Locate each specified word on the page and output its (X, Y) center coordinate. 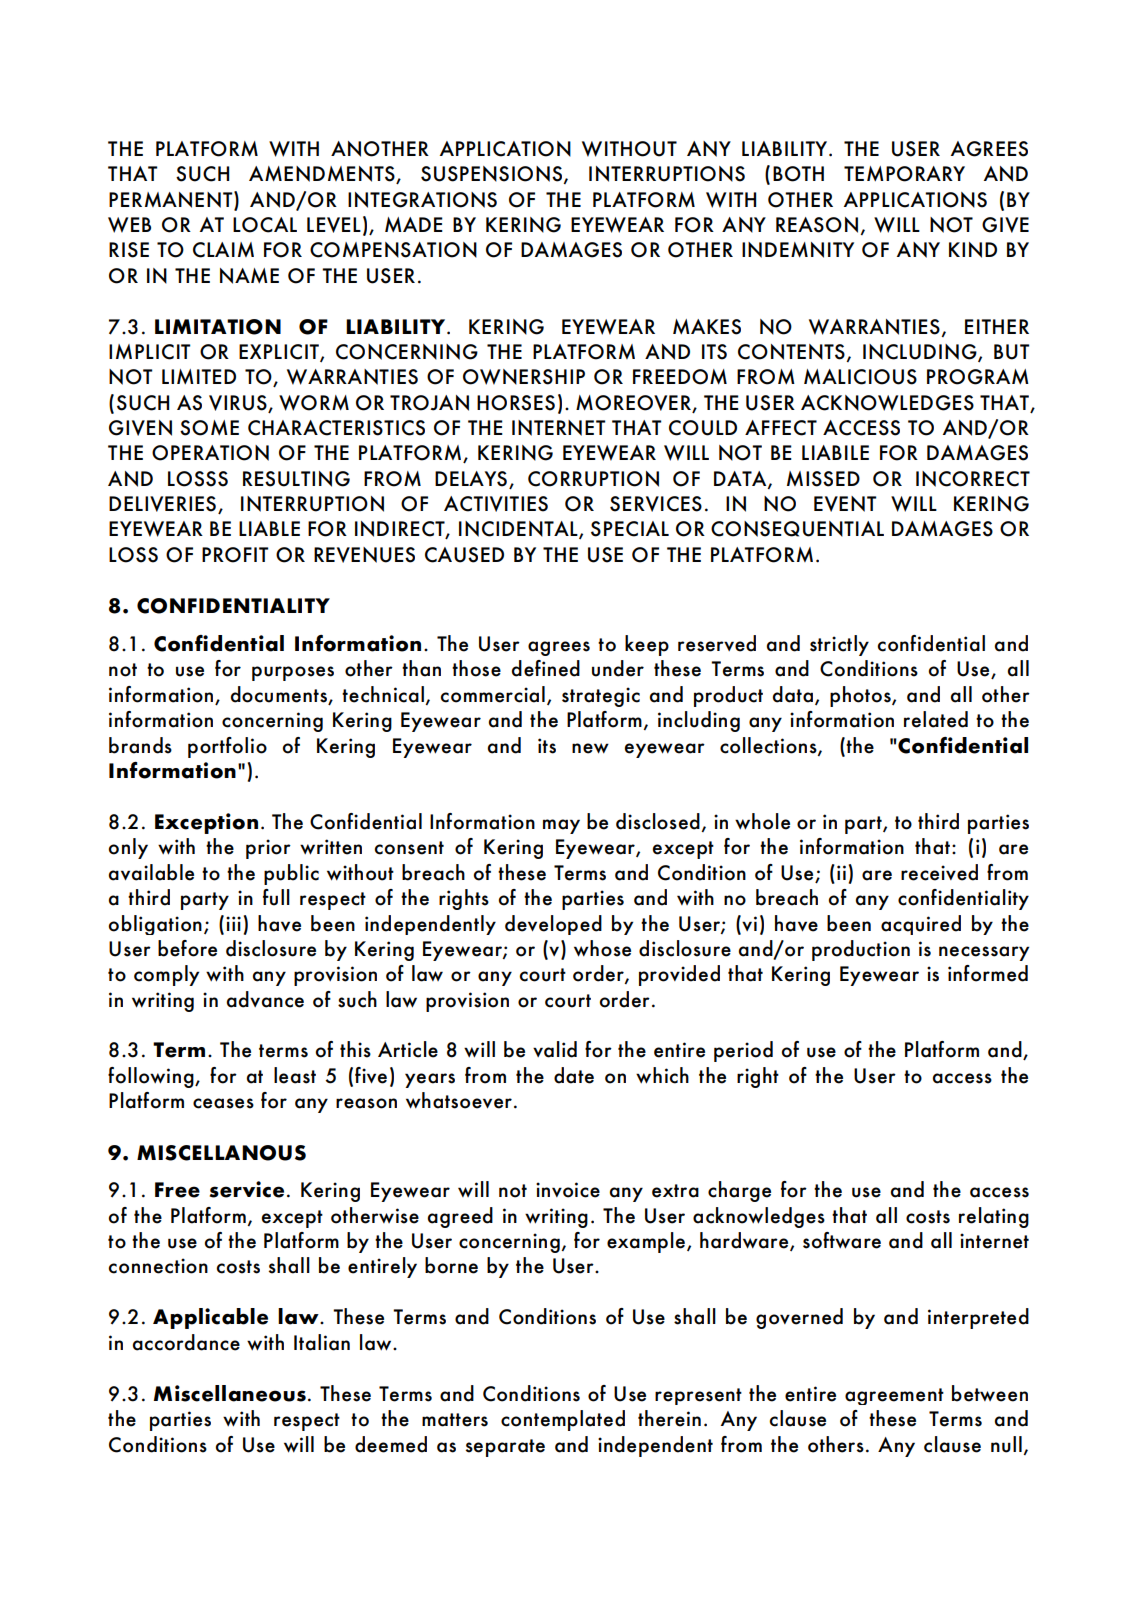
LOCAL (265, 225)
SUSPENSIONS (493, 175)
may (561, 826)
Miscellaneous (230, 1393)
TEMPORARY (904, 174)
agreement (894, 1396)
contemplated (563, 1420)
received (939, 872)
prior (268, 849)
